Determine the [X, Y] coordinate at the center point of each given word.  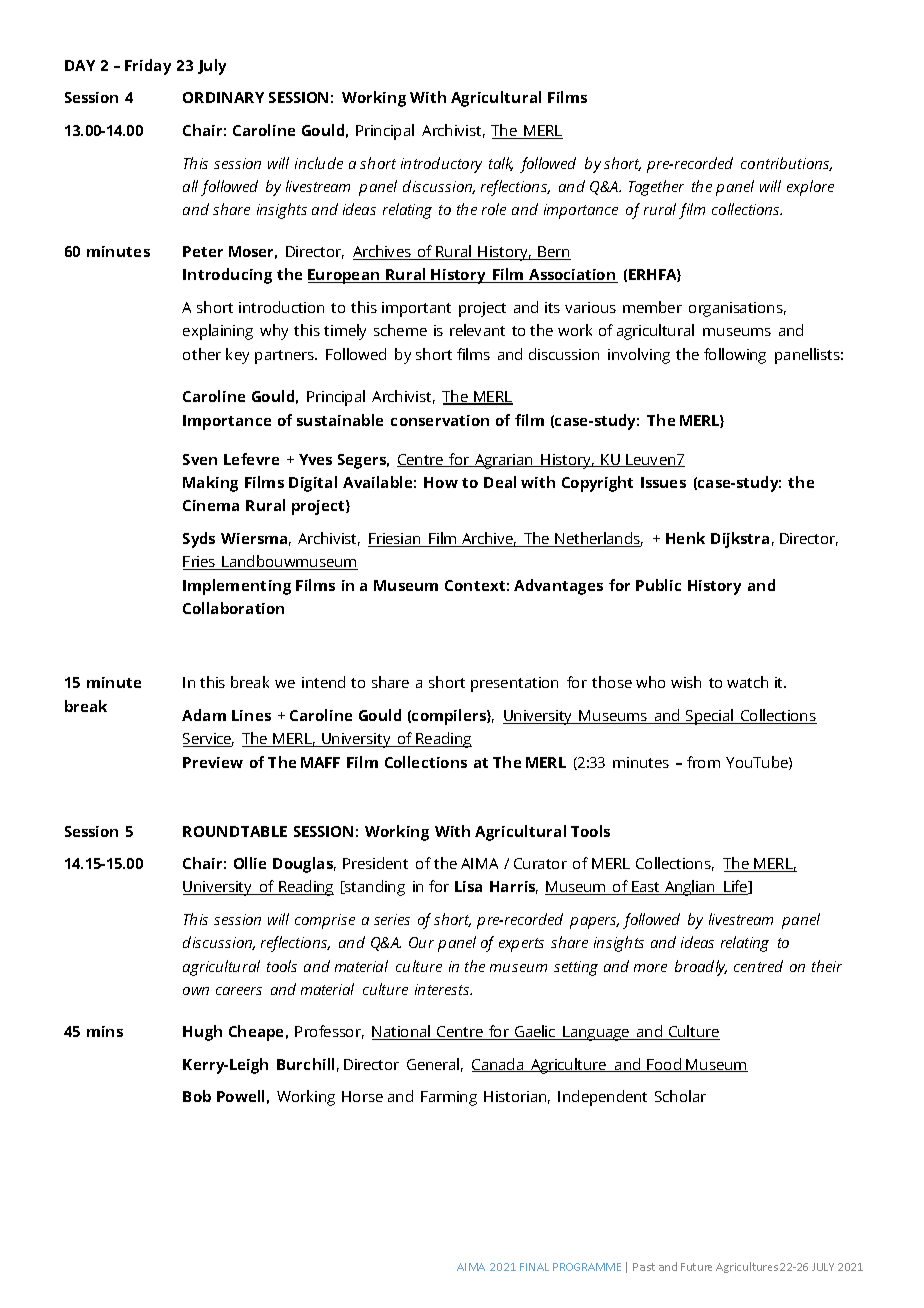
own [196, 991]
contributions [786, 164]
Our [421, 942]
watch [747, 682]
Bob [197, 1096]
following [735, 356]
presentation [514, 684]
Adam [204, 715]
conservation [440, 420]
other [202, 354]
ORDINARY [223, 97]
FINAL [534, 1267]
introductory [441, 165]
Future [696, 1267]
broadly [701, 968]
